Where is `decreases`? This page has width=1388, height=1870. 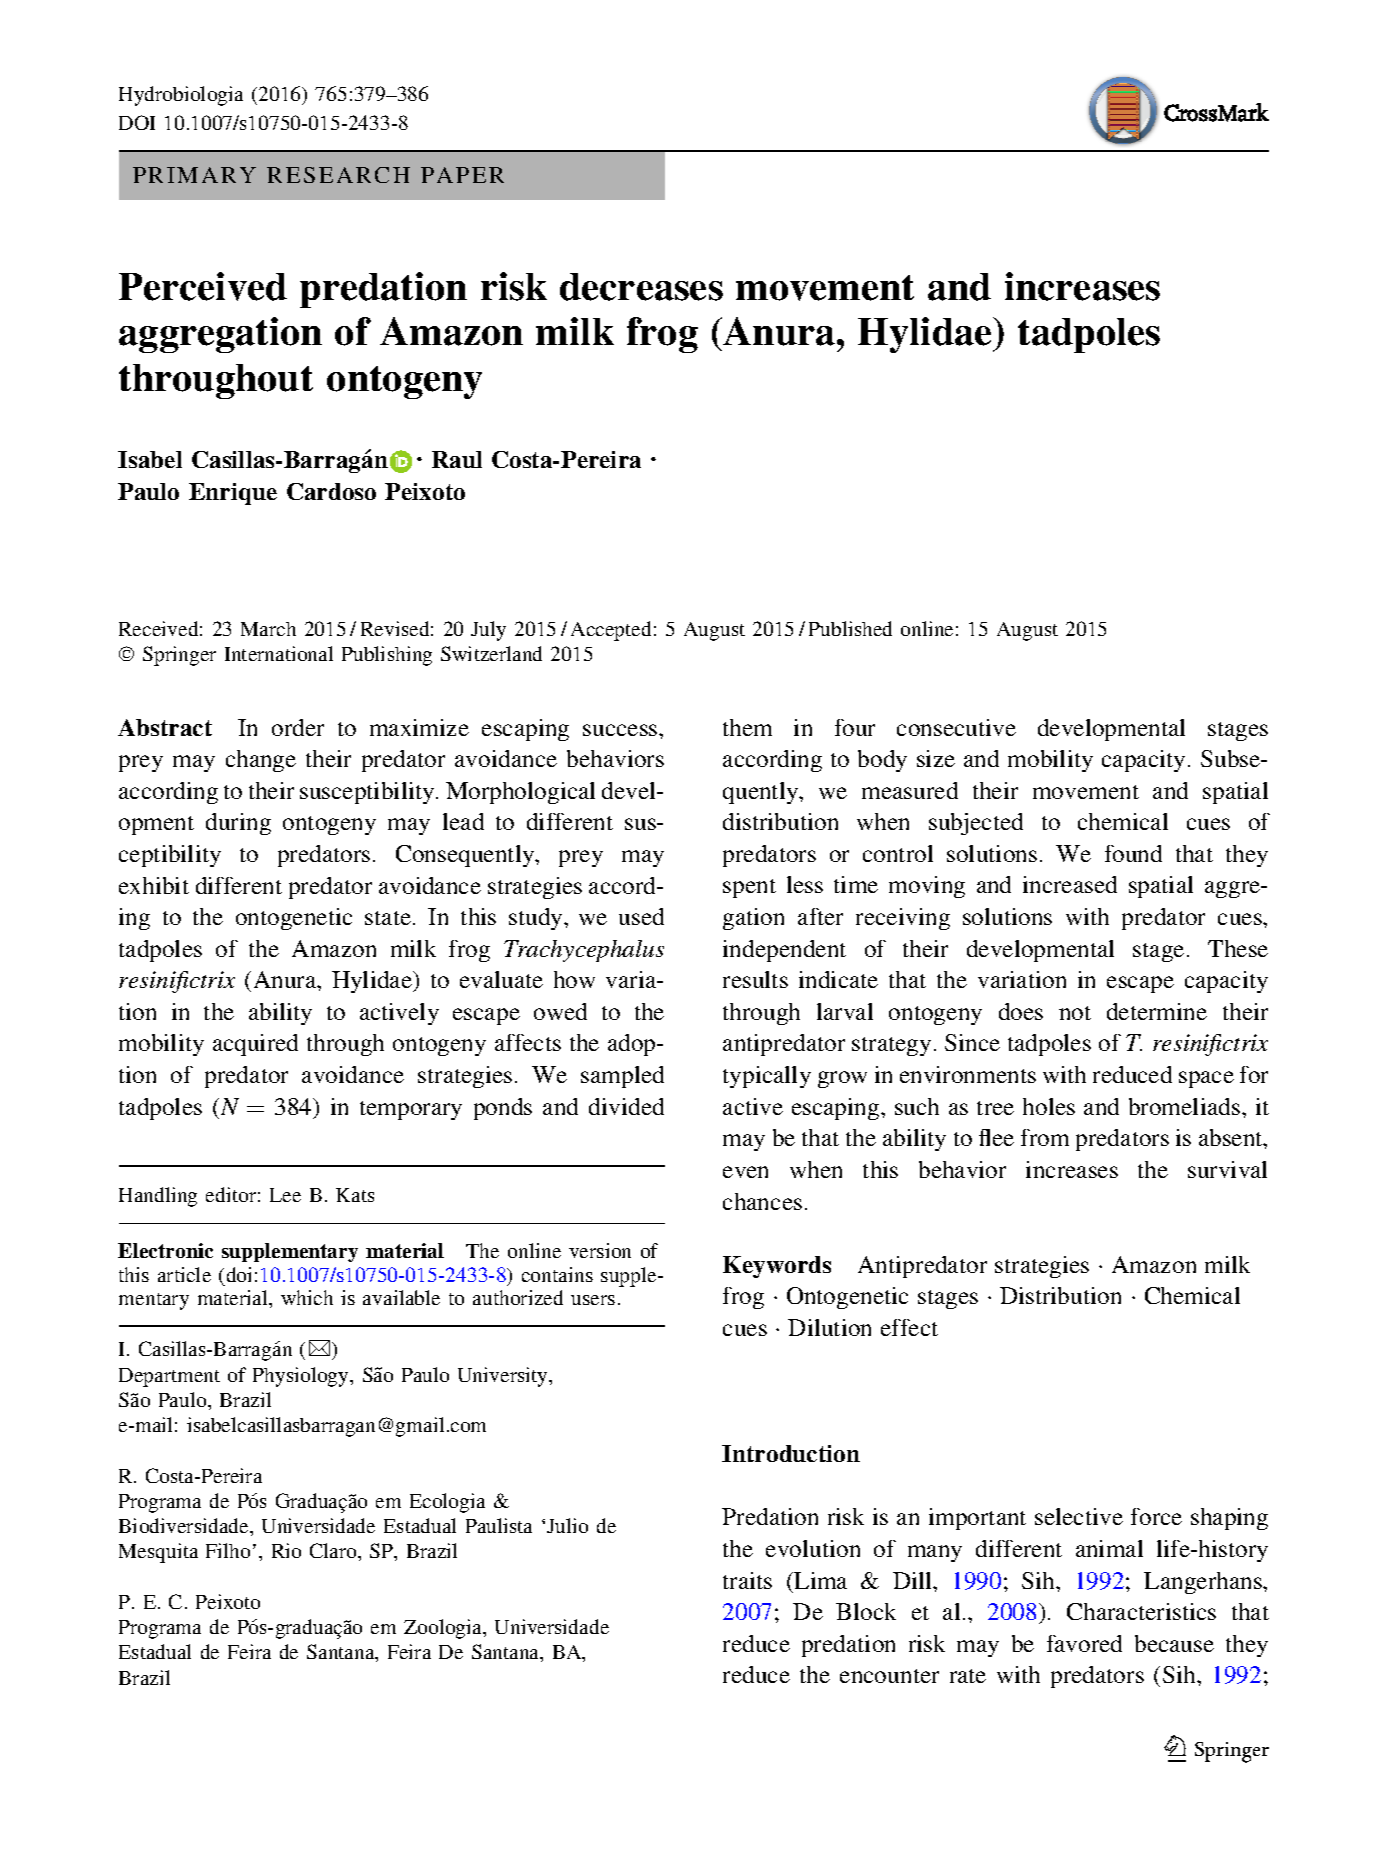
decreases is located at coordinates (641, 287).
